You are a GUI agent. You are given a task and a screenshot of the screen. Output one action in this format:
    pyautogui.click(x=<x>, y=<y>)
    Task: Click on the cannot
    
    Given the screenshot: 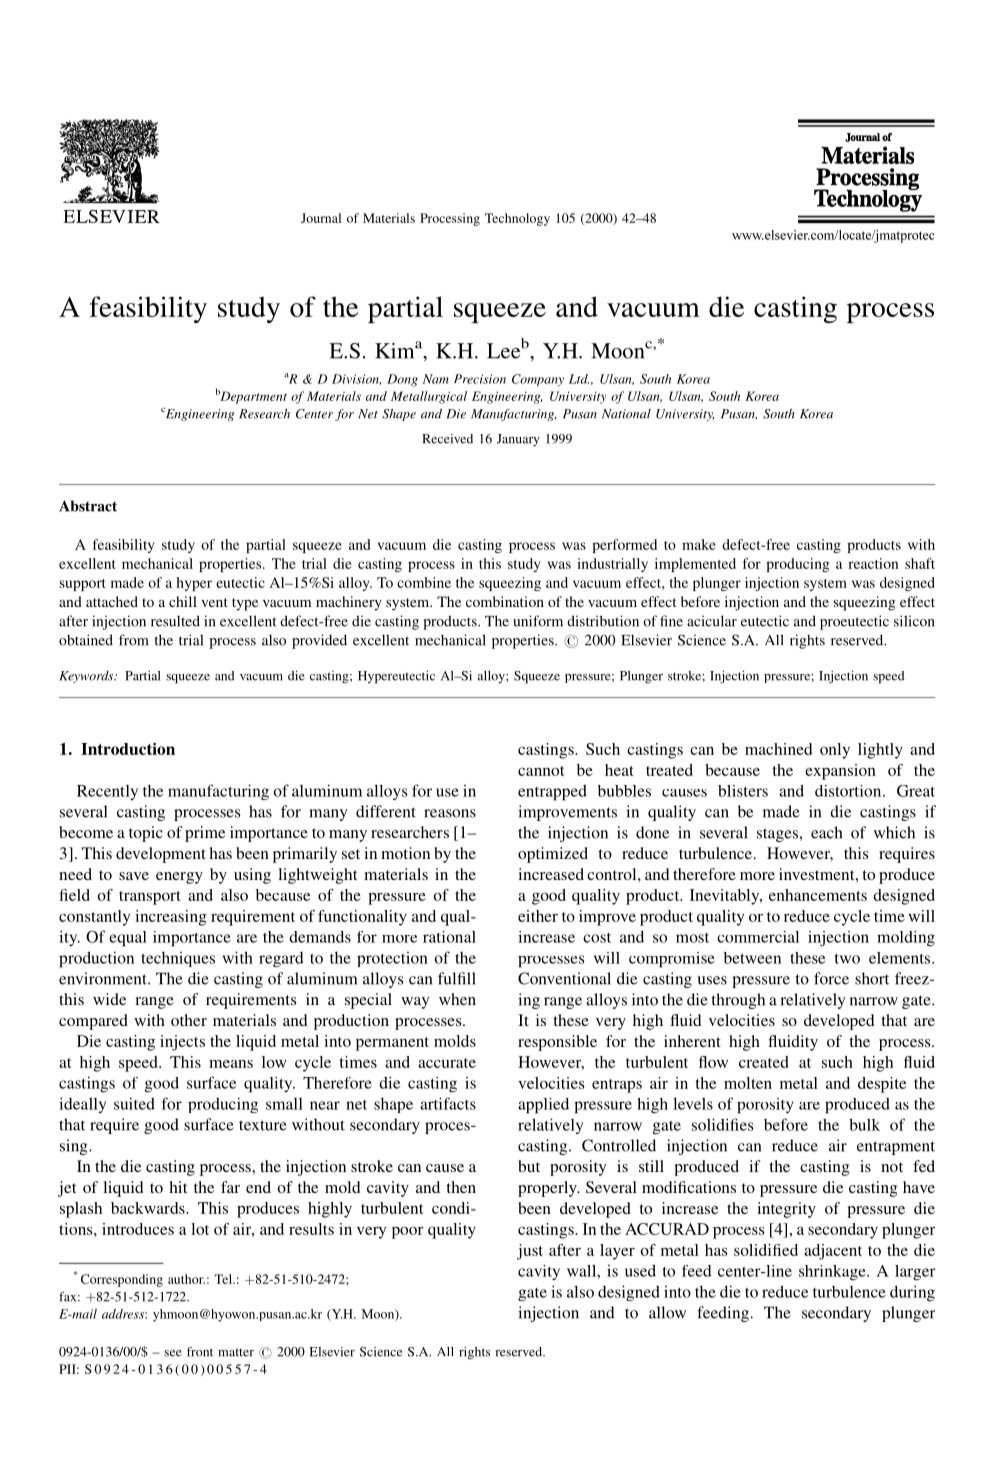 What is the action you would take?
    pyautogui.click(x=541, y=771)
